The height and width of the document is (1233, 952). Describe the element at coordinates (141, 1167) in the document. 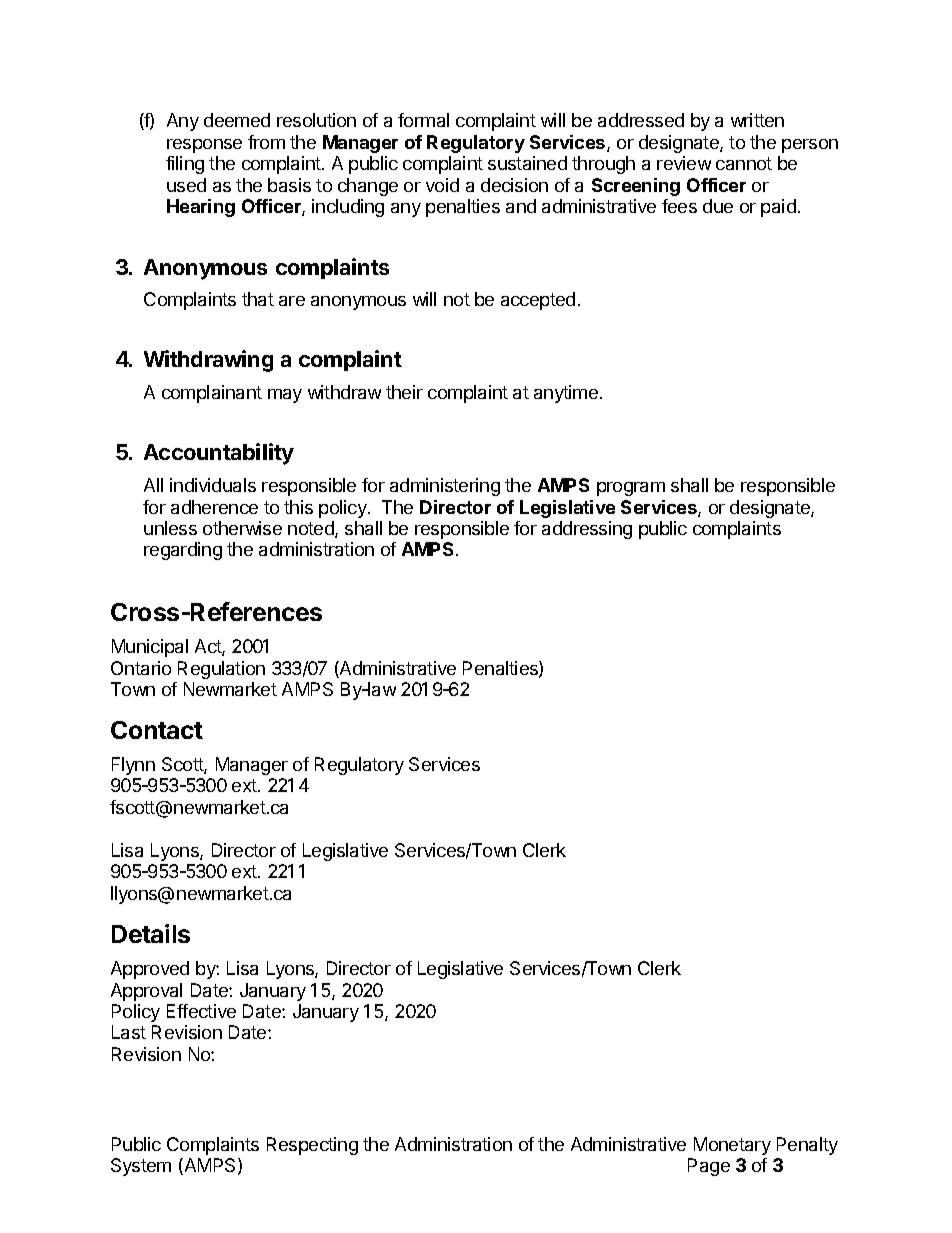

I see `System` at that location.
